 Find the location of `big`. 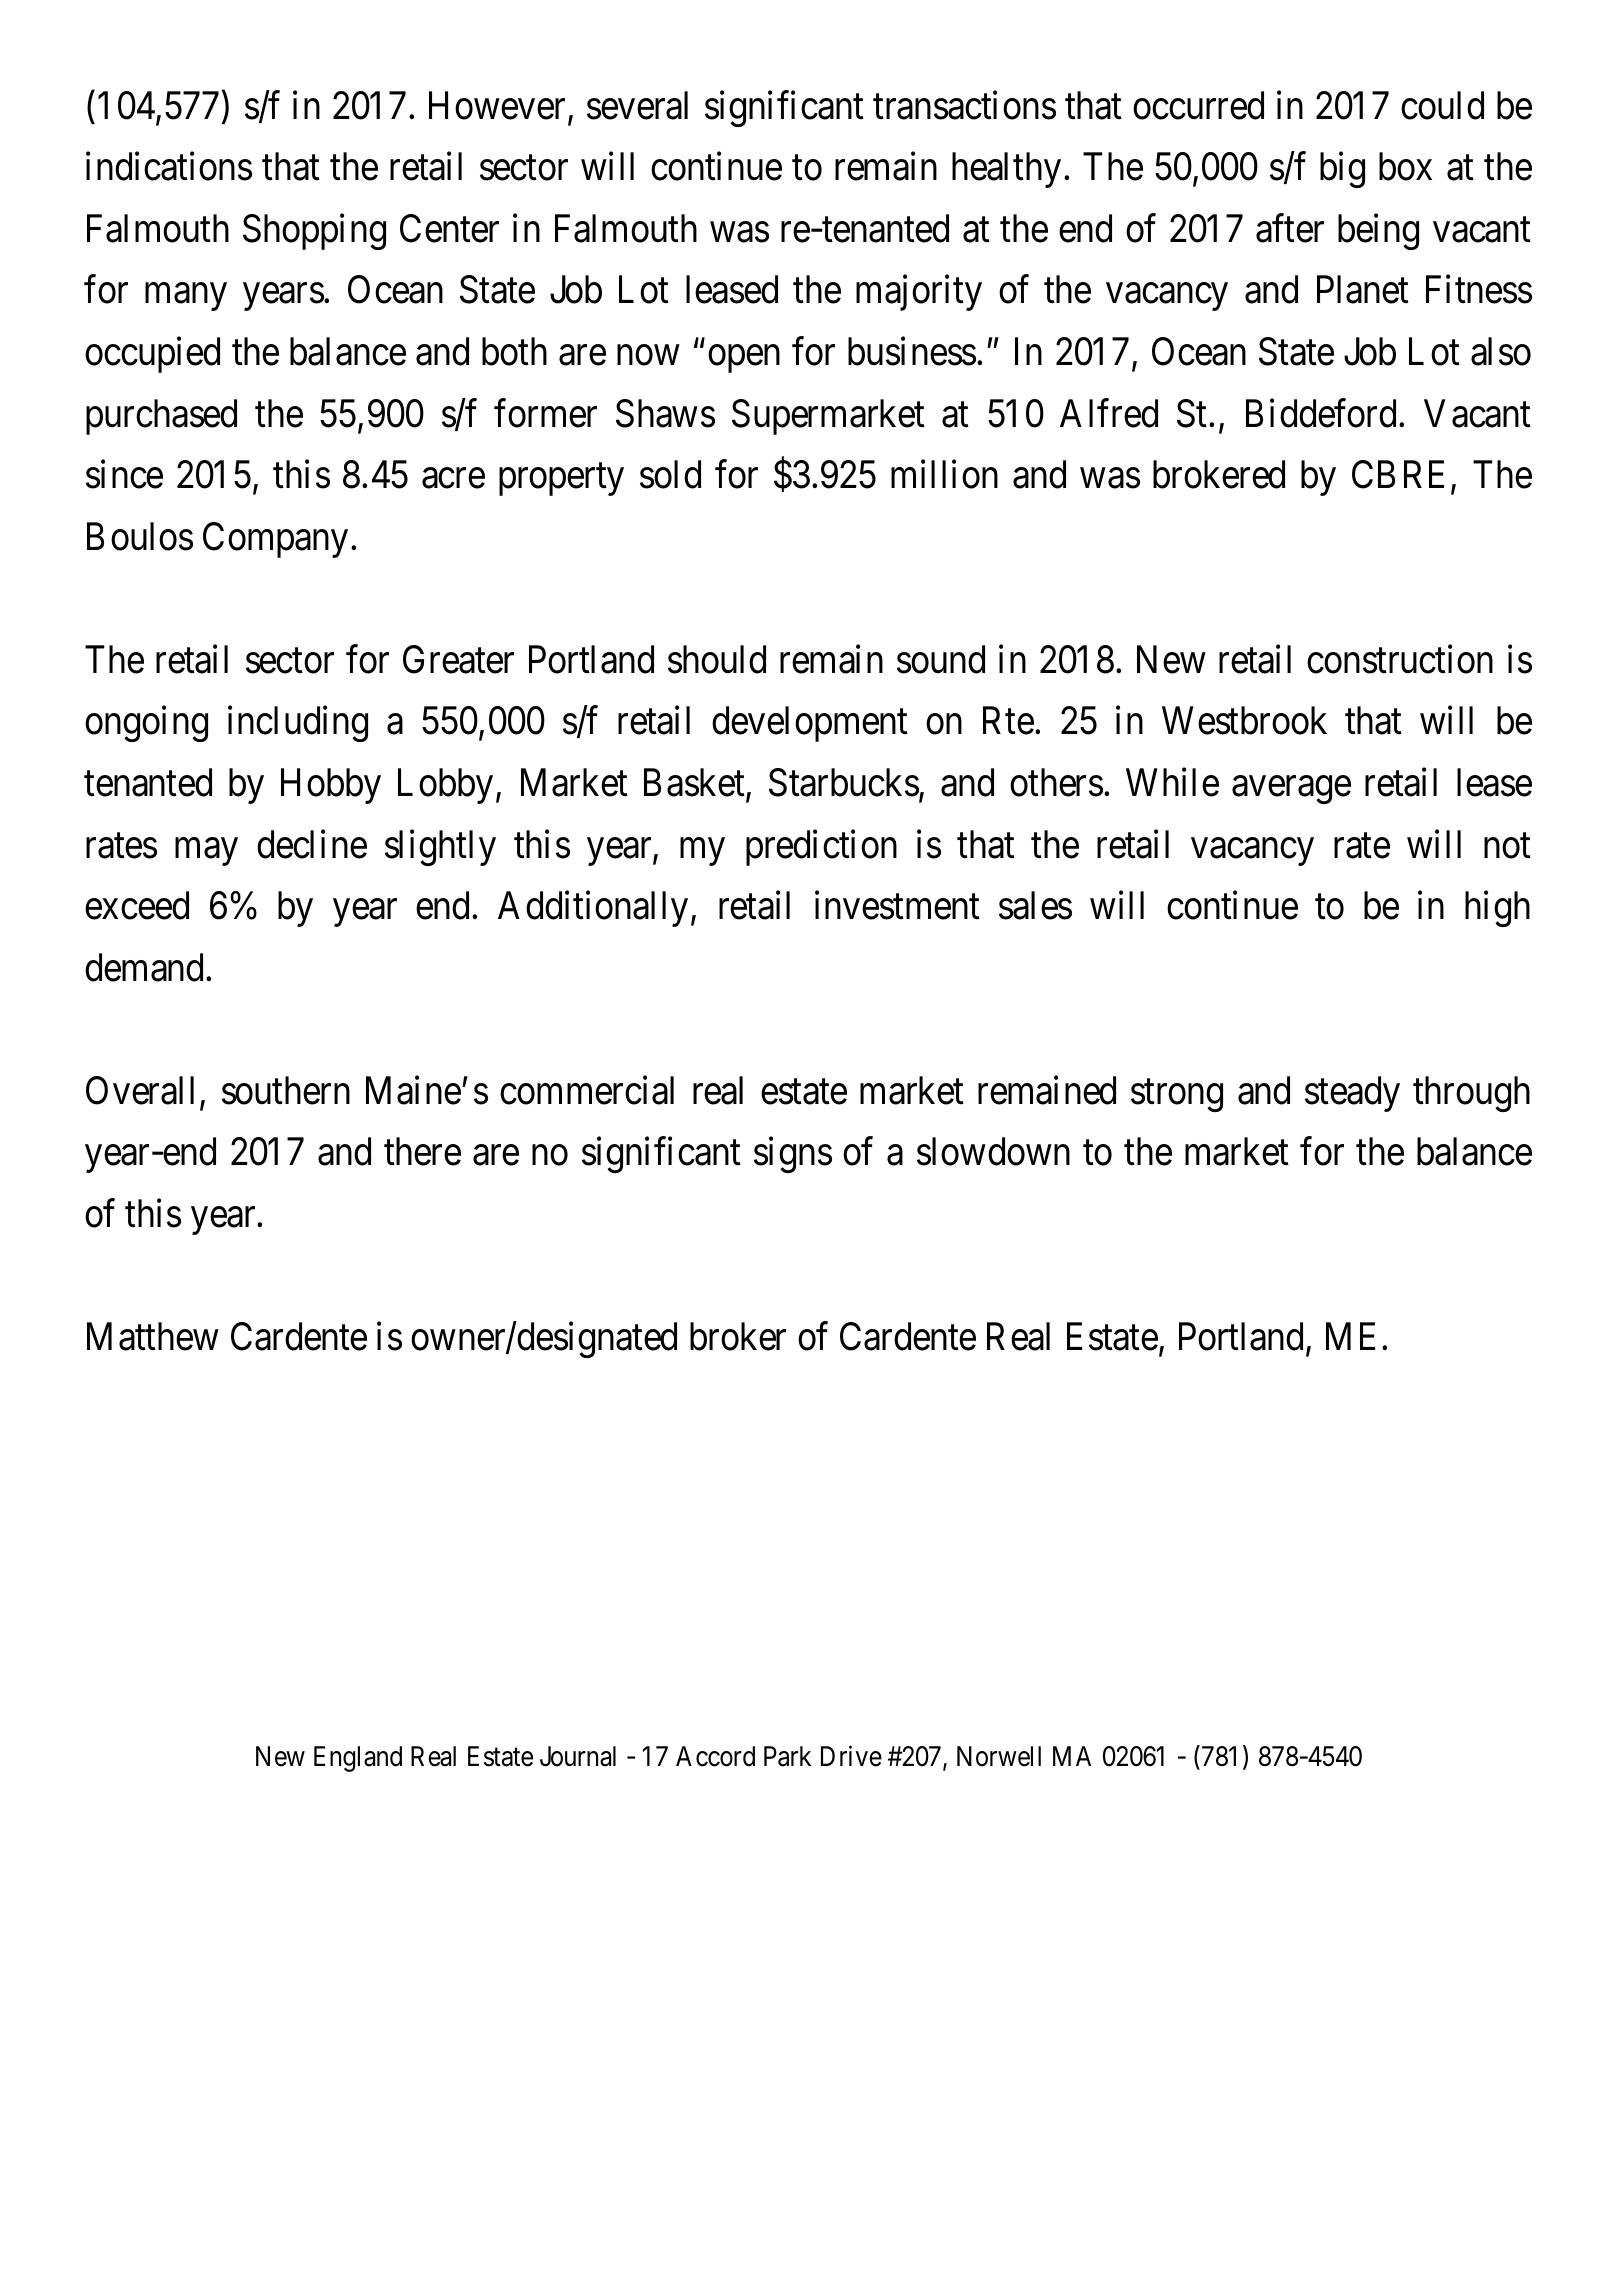

big is located at coordinates (1342, 170).
